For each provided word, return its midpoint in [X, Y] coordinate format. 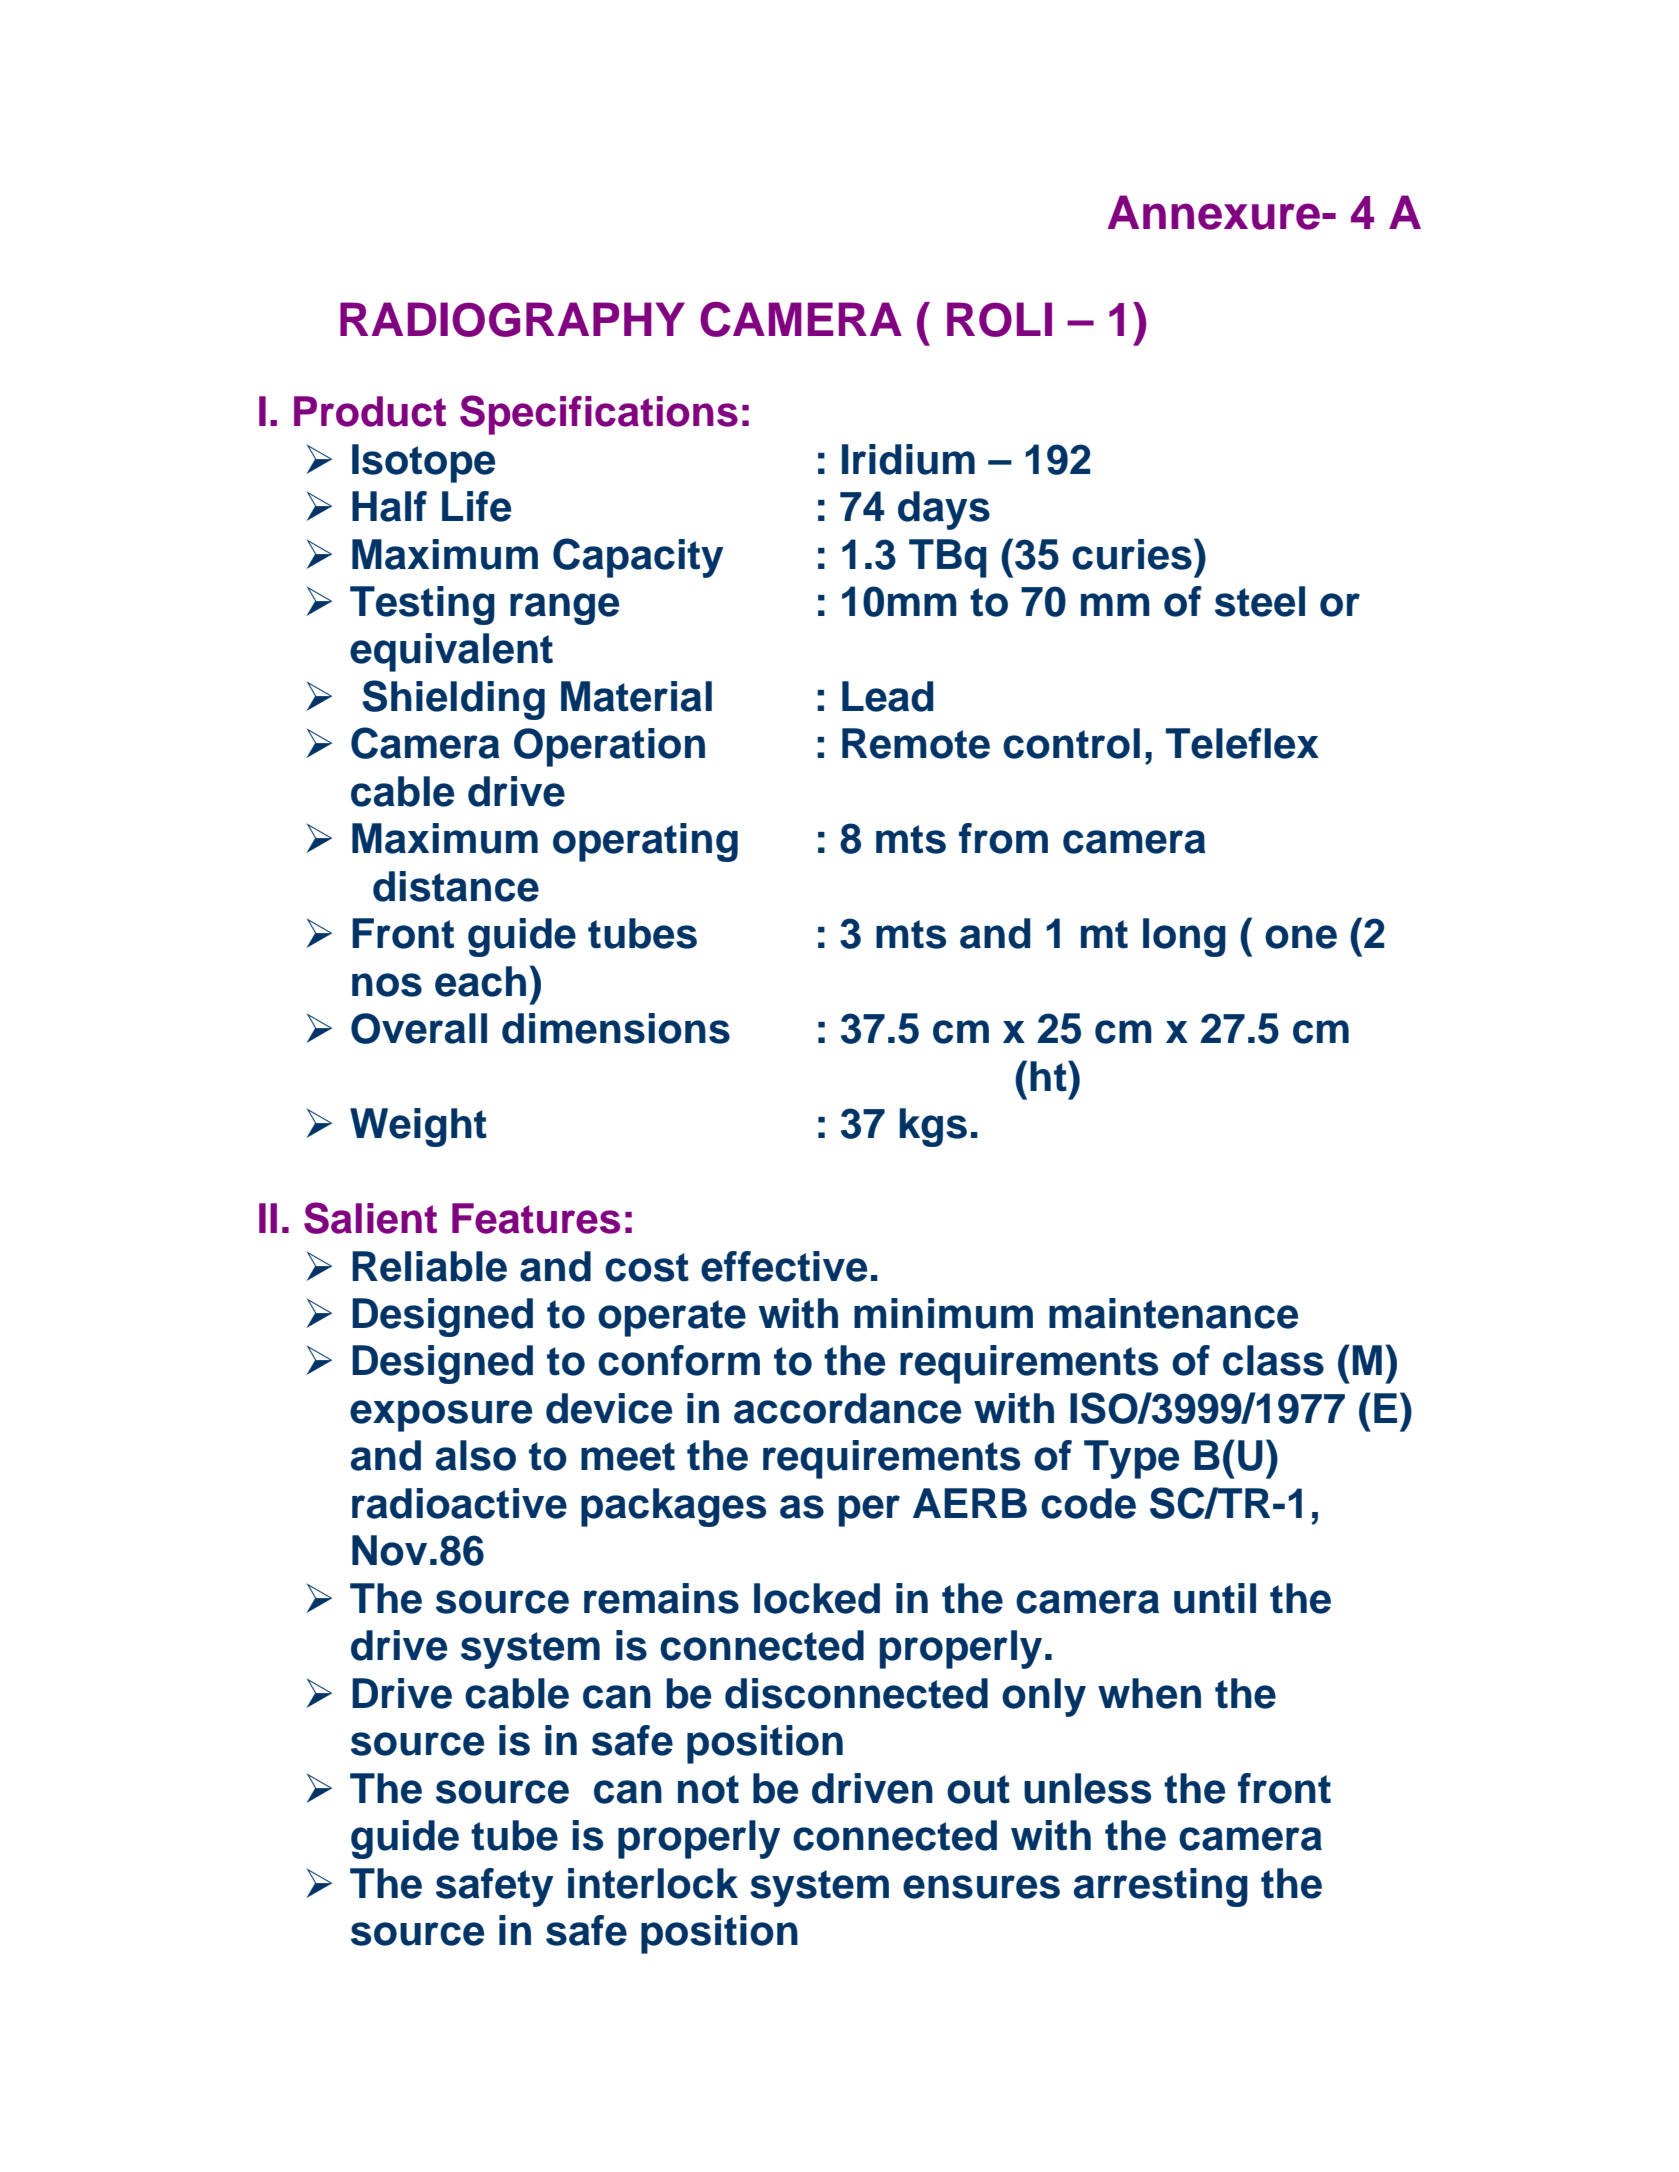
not [708, 1789]
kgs [933, 1127]
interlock [653, 1883]
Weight [418, 1127]
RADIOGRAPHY [512, 319]
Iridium [908, 459]
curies [1132, 554]
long [1184, 937]
